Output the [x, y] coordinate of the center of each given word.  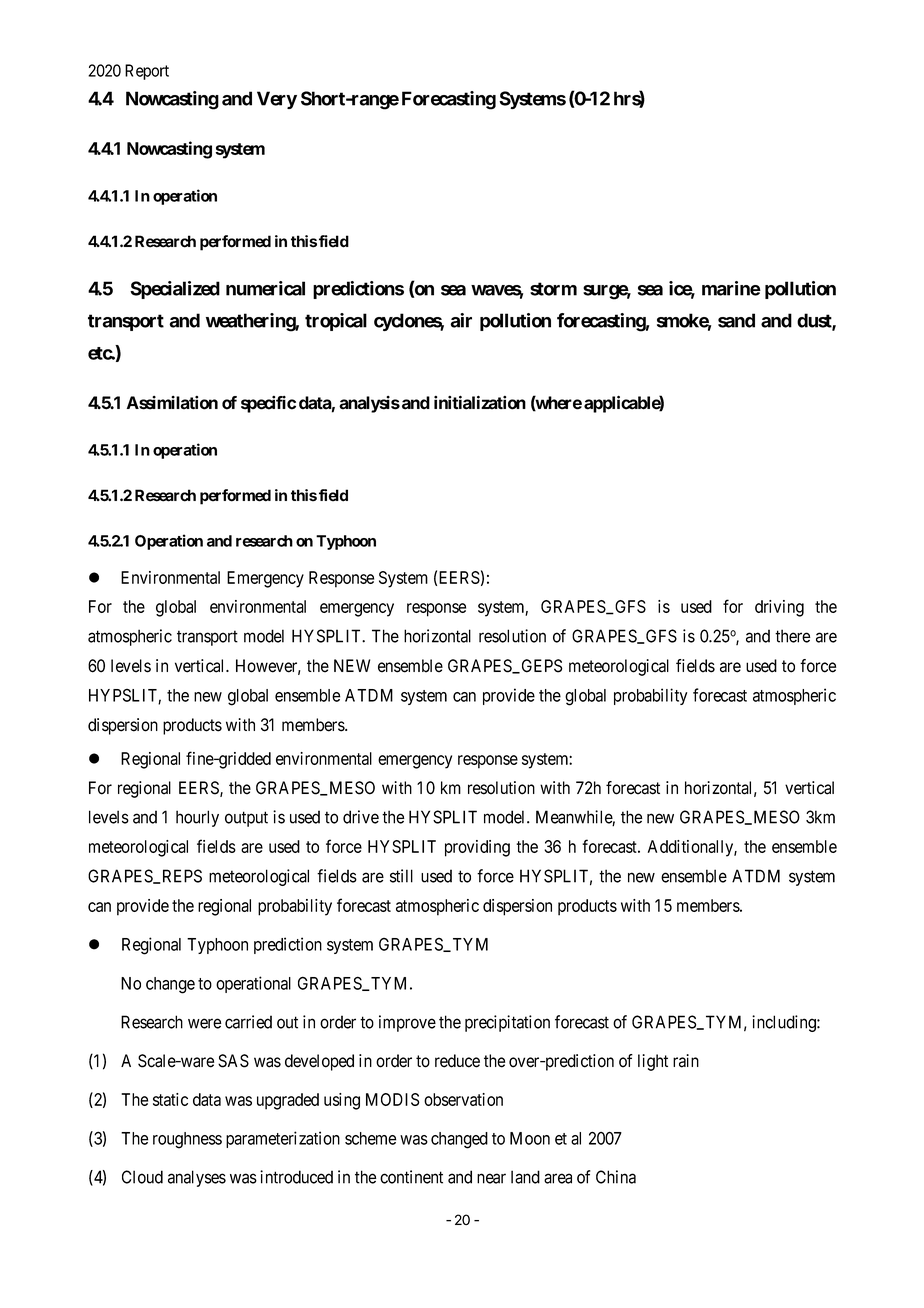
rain [686, 1061]
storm [553, 289]
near [491, 1178]
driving [779, 608]
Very [277, 100]
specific [268, 404]
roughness [187, 1140]
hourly [197, 818]
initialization [480, 402]
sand [736, 320]
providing [477, 848]
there [793, 636]
